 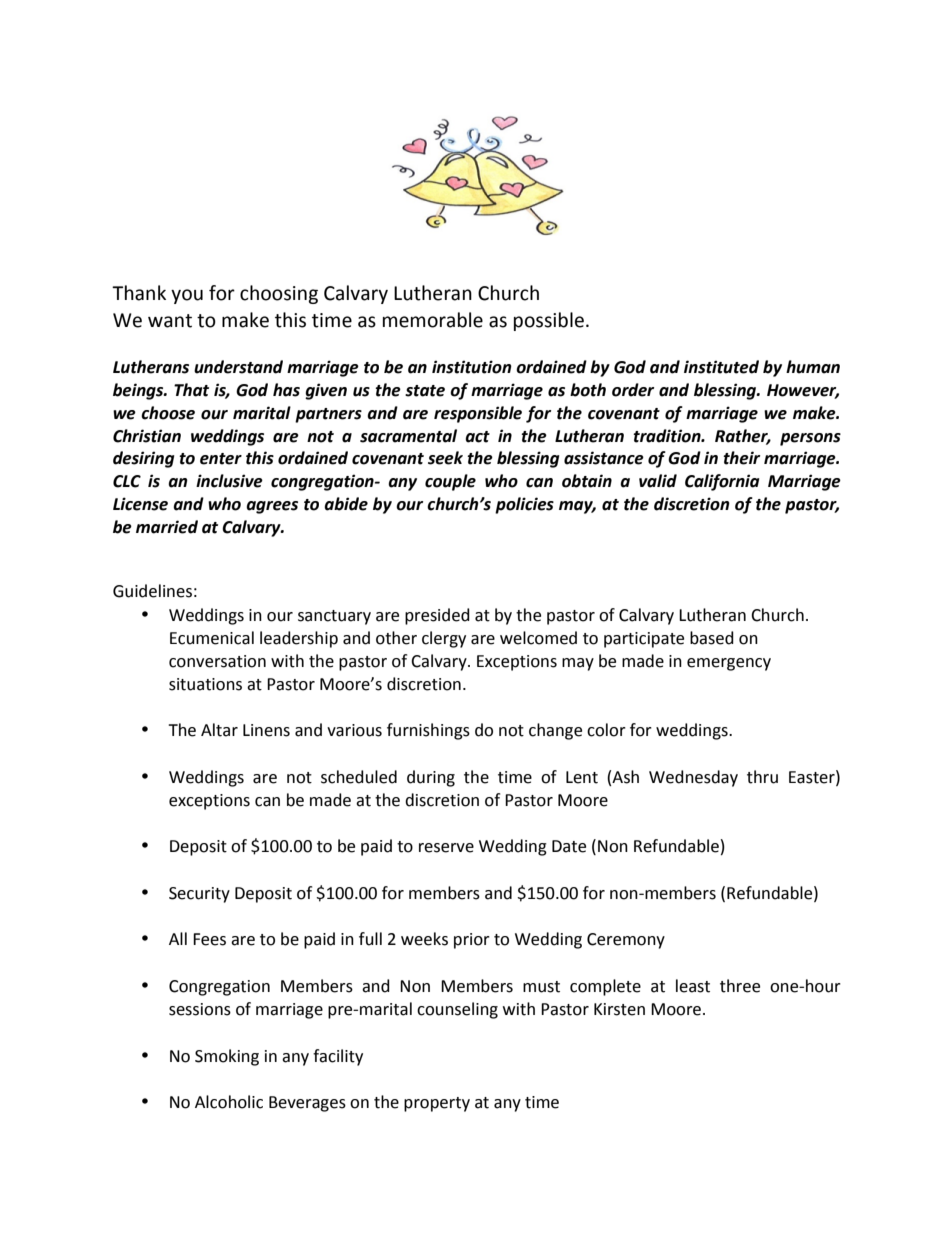 What do you see at coordinates (428, 731) in the screenshot?
I see `furnishings` at bounding box center [428, 731].
